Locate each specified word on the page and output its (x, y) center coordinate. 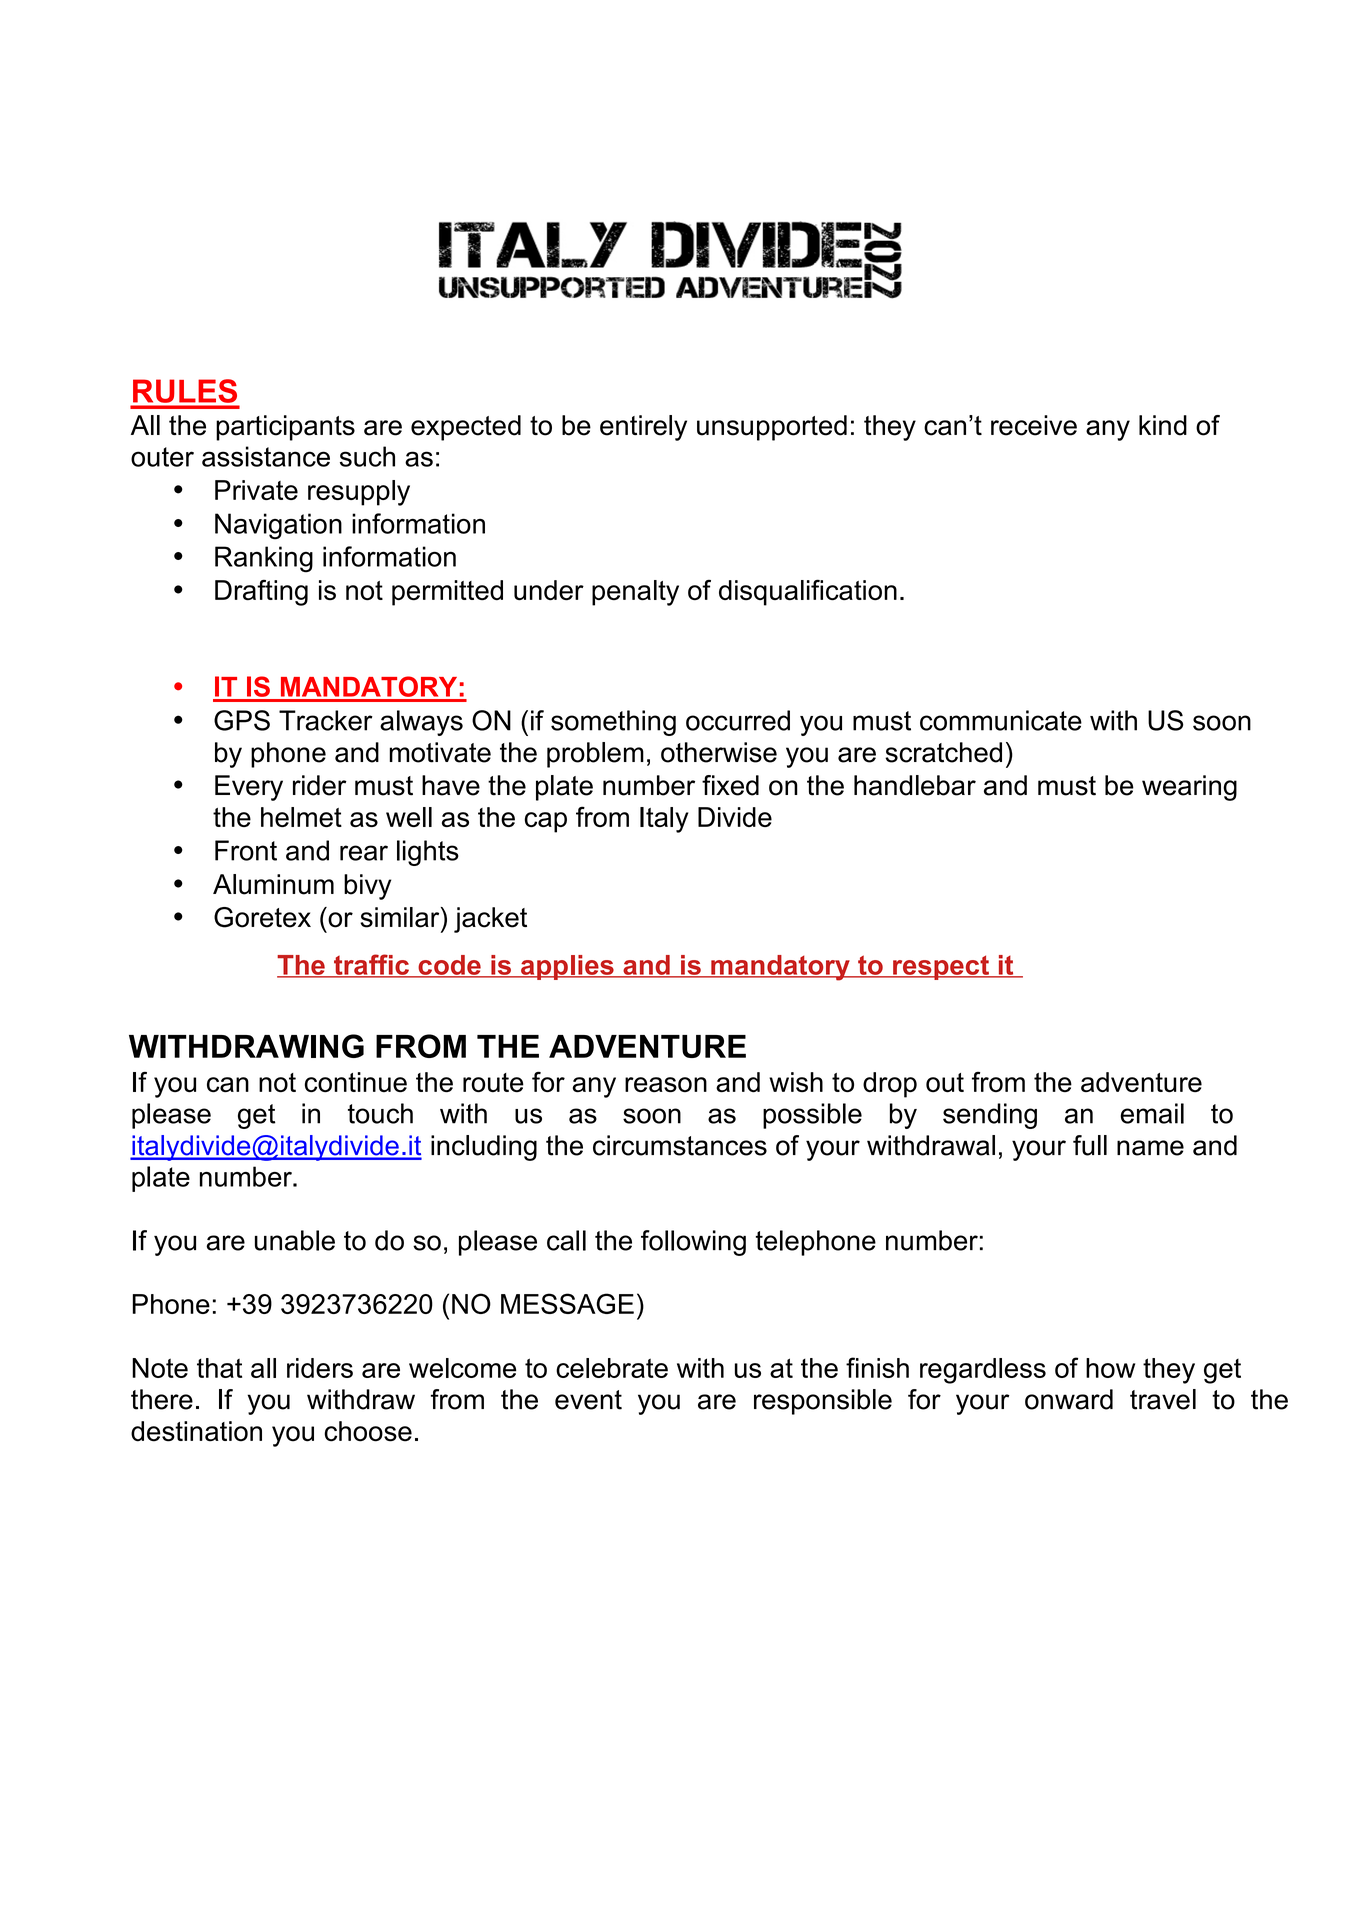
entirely (643, 428)
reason (666, 1084)
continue (356, 1082)
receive (1034, 425)
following (693, 1243)
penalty (635, 593)
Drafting (261, 593)
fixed (730, 785)
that (219, 1368)
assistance (266, 456)
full (1090, 1145)
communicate (1001, 720)
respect (941, 967)
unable (295, 1240)
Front (246, 850)
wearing (1189, 788)
